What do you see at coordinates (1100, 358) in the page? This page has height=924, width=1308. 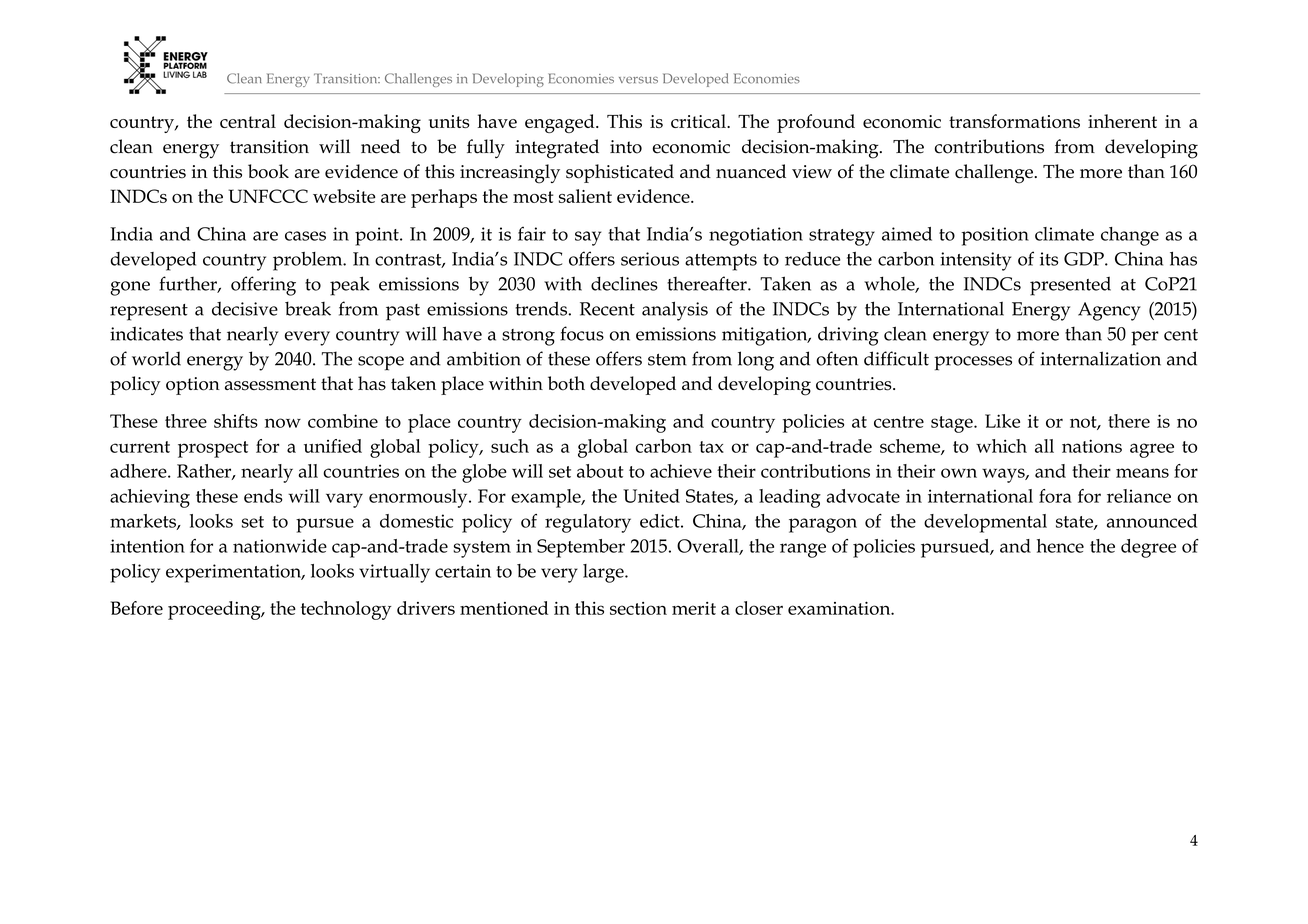 I see `internalization` at bounding box center [1100, 358].
